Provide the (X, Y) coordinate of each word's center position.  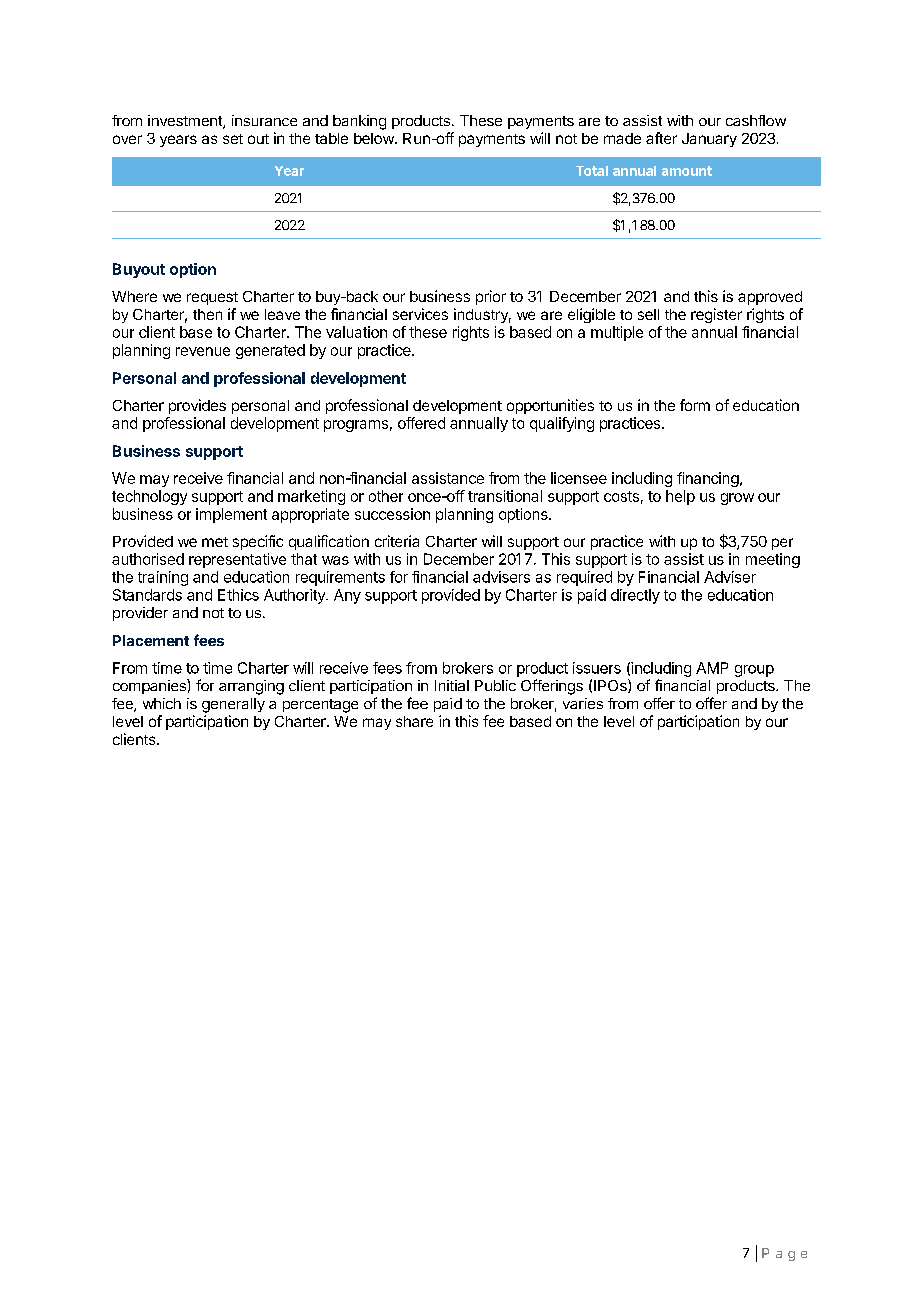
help (680, 497)
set (233, 139)
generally (233, 705)
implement (231, 515)
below (375, 138)
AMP (712, 668)
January (709, 140)
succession (392, 514)
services (420, 314)
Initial (452, 685)
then (207, 314)
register (716, 315)
